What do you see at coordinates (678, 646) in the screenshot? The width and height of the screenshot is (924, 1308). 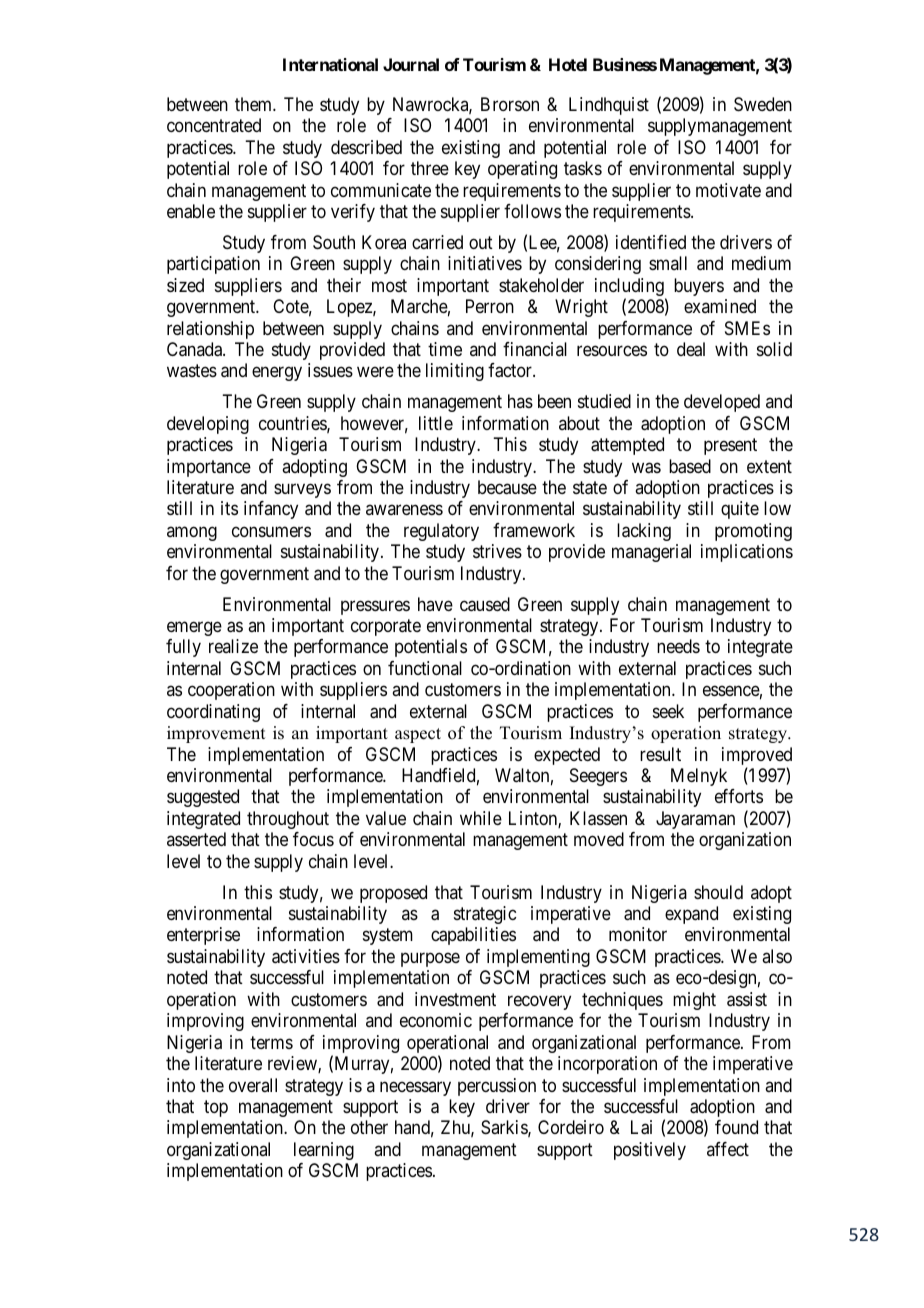 I see `needs` at bounding box center [678, 646].
